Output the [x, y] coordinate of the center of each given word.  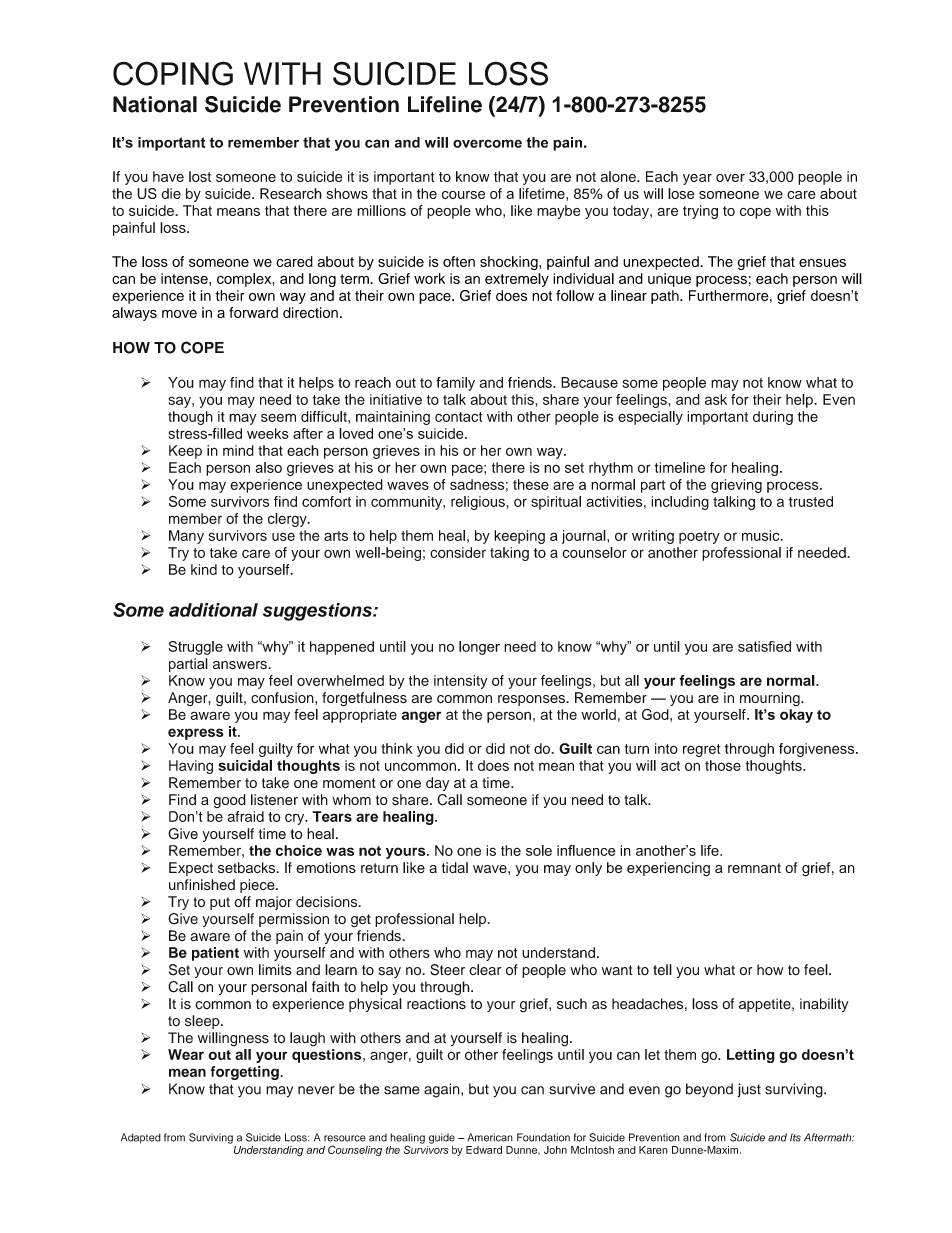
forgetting [246, 1073]
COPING [173, 73]
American [490, 1137]
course [463, 195]
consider [458, 552]
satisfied [764, 646]
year [697, 179]
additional [213, 610]
